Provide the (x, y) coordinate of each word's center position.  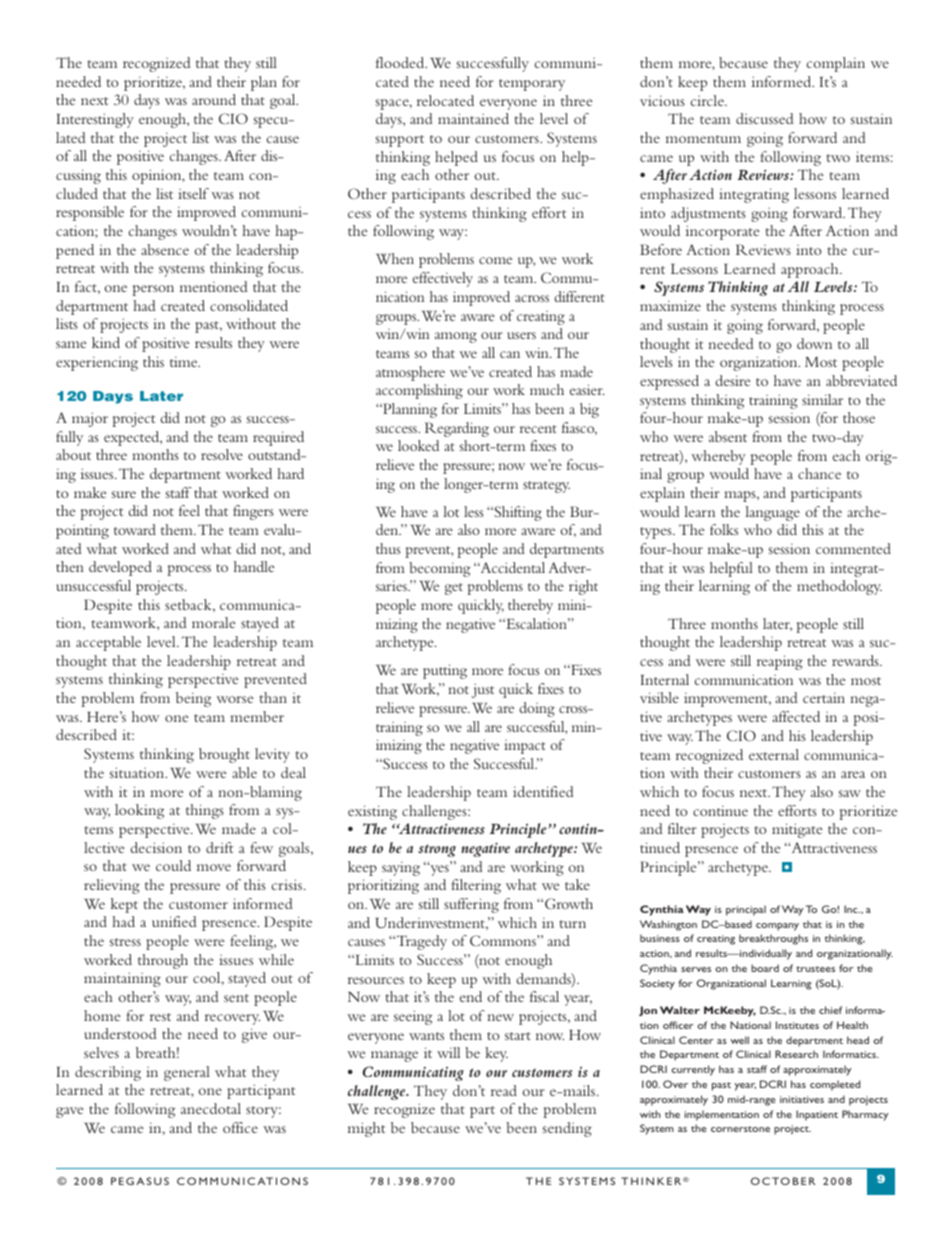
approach (811, 270)
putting (445, 671)
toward (135, 529)
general (187, 1073)
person (153, 290)
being (193, 699)
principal (746, 910)
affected (796, 716)
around (214, 99)
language (772, 513)
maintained (473, 118)
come (495, 260)
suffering (471, 905)
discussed (765, 118)
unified (174, 921)
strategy (546, 487)
